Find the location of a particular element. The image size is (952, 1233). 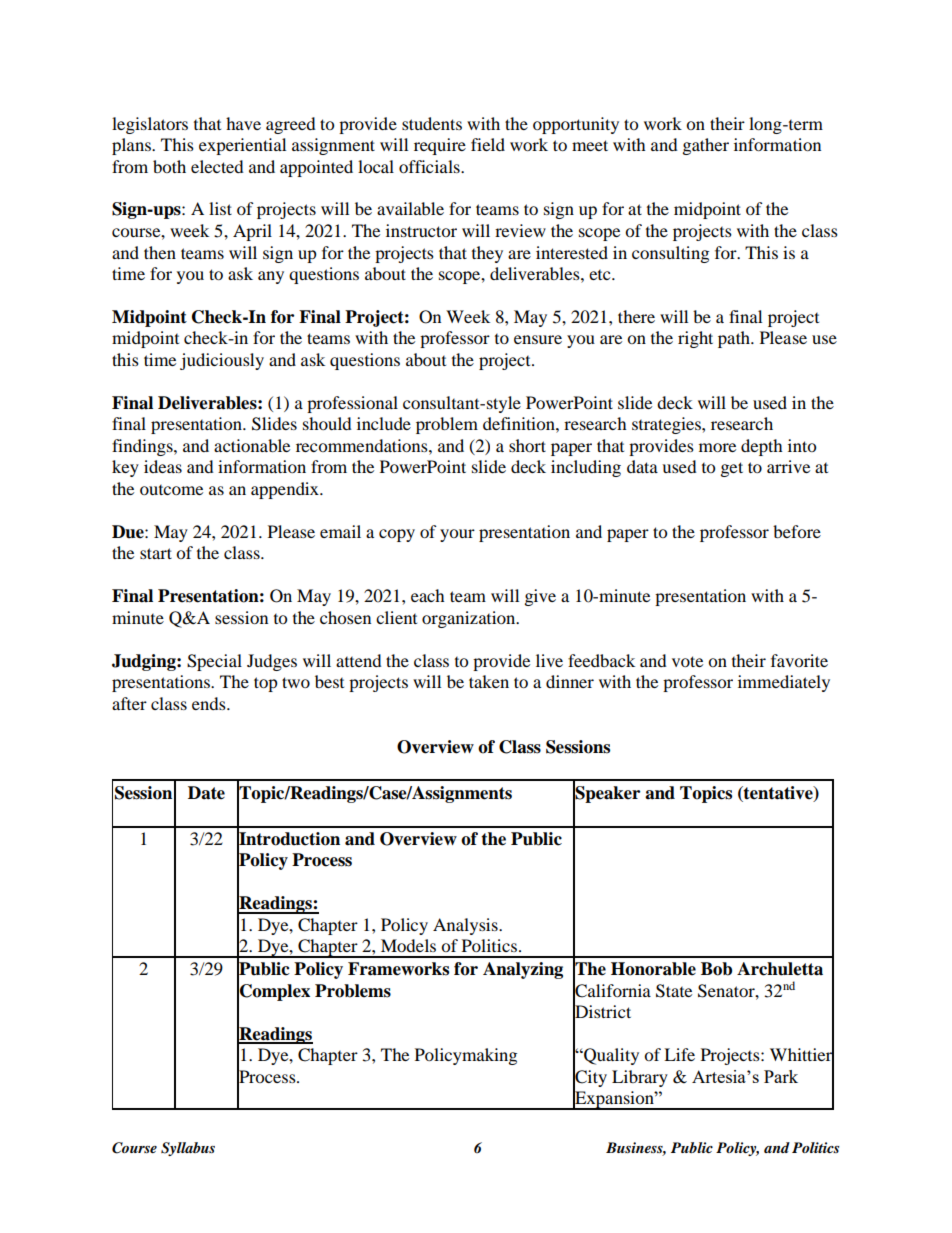

Date is located at coordinates (206, 793).
